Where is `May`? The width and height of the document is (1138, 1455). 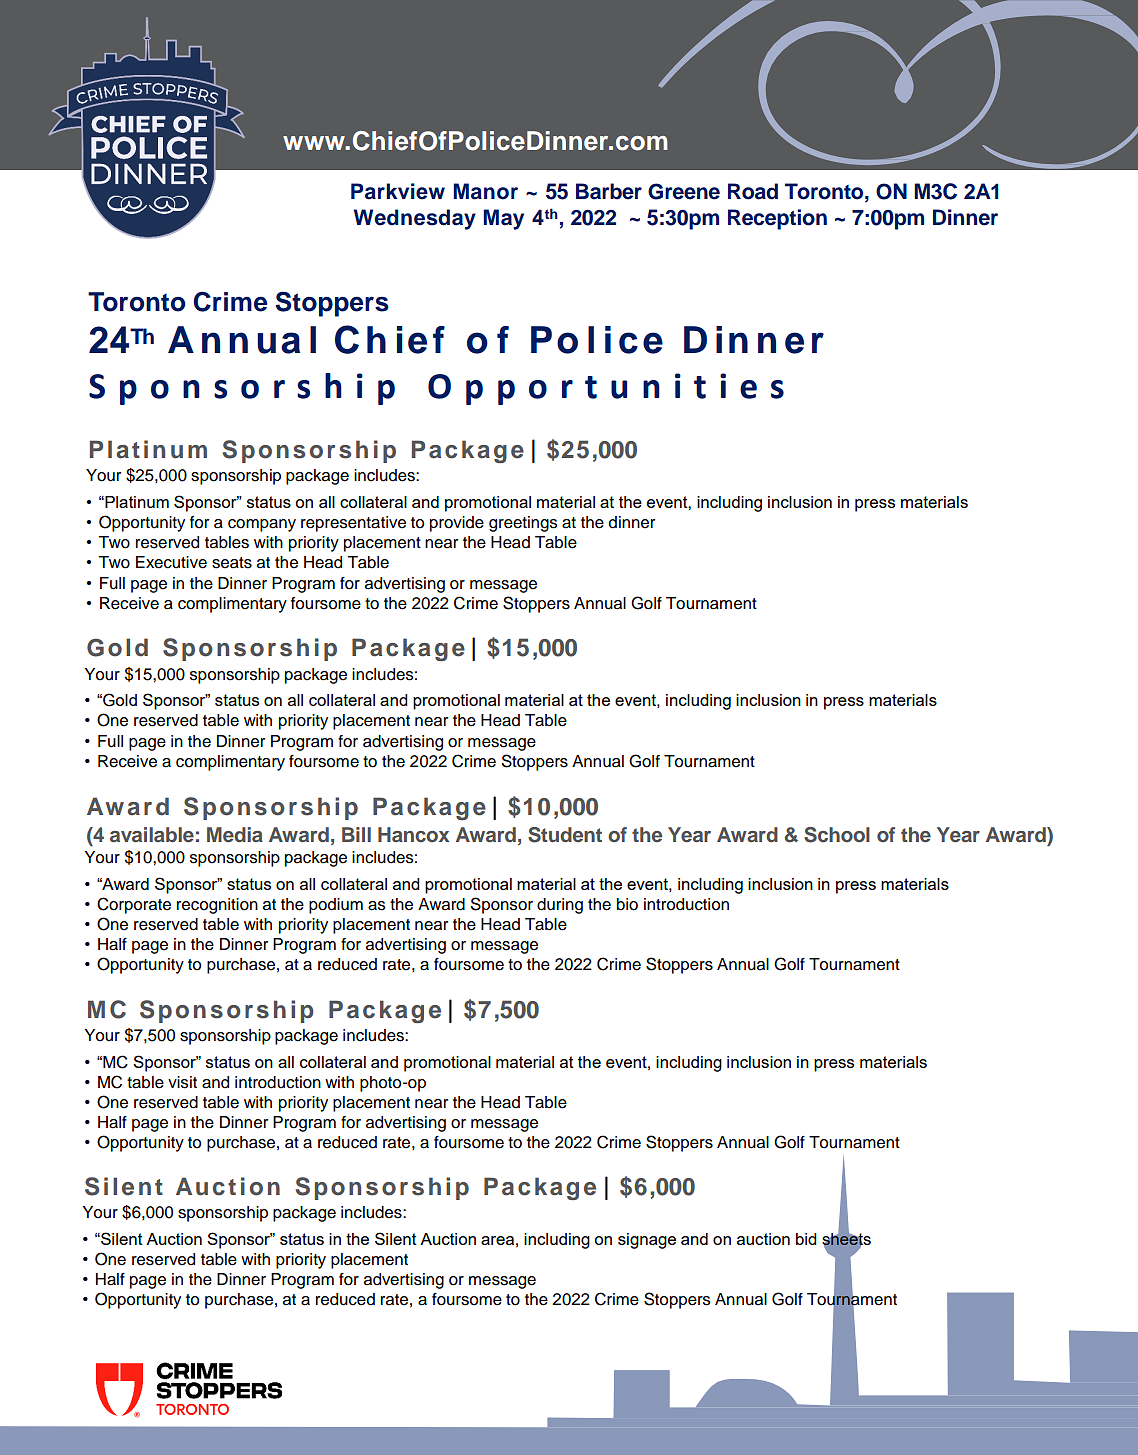 May is located at coordinates (504, 219).
